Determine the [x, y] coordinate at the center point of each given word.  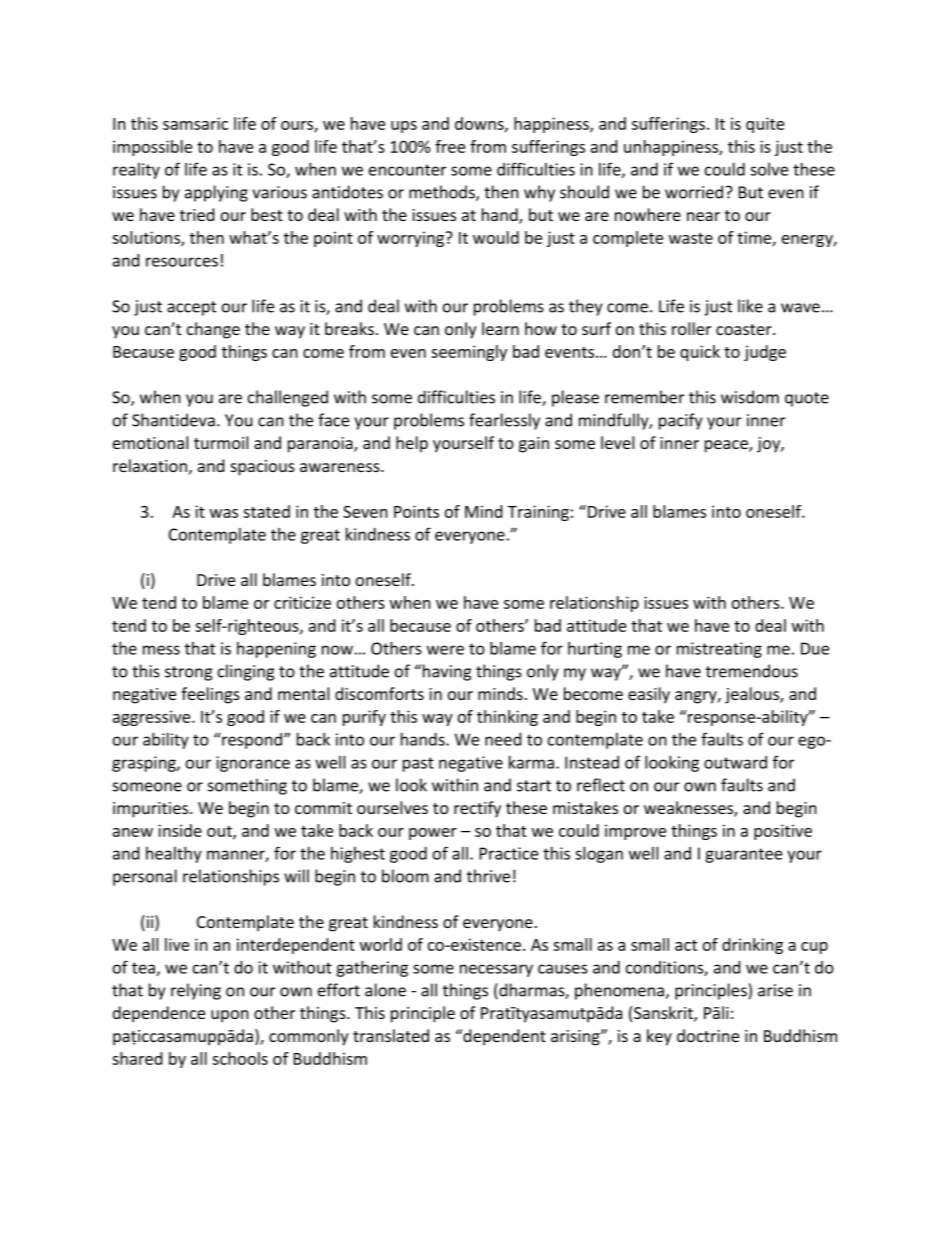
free [450, 146]
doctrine [708, 1035]
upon [230, 1016]
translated [391, 1035]
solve [769, 169]
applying [216, 193]
